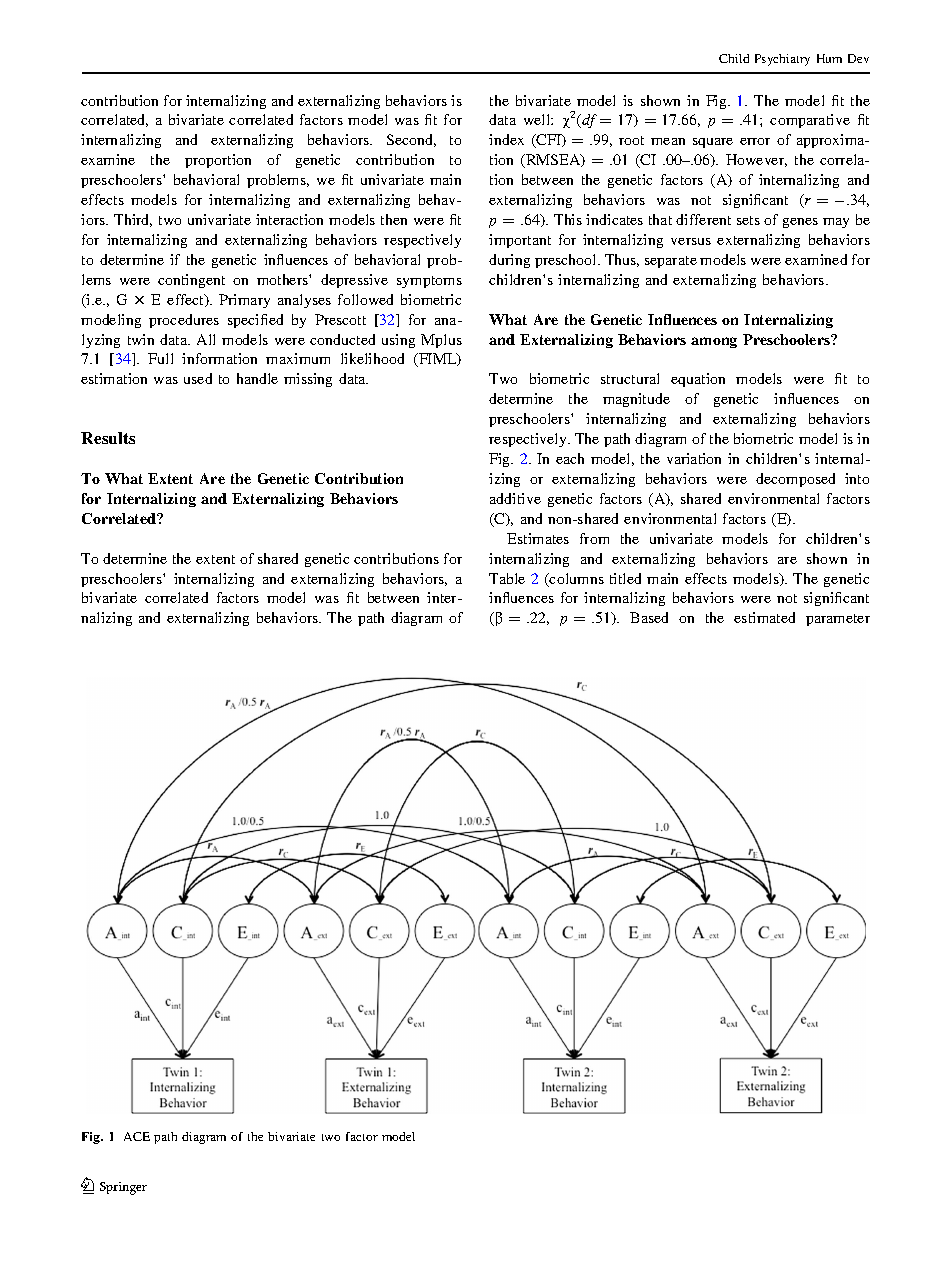 This screenshot has width=952, height=1265. What do you see at coordinates (137, 1136) in the screenshot?
I see `ACE` at bounding box center [137, 1136].
